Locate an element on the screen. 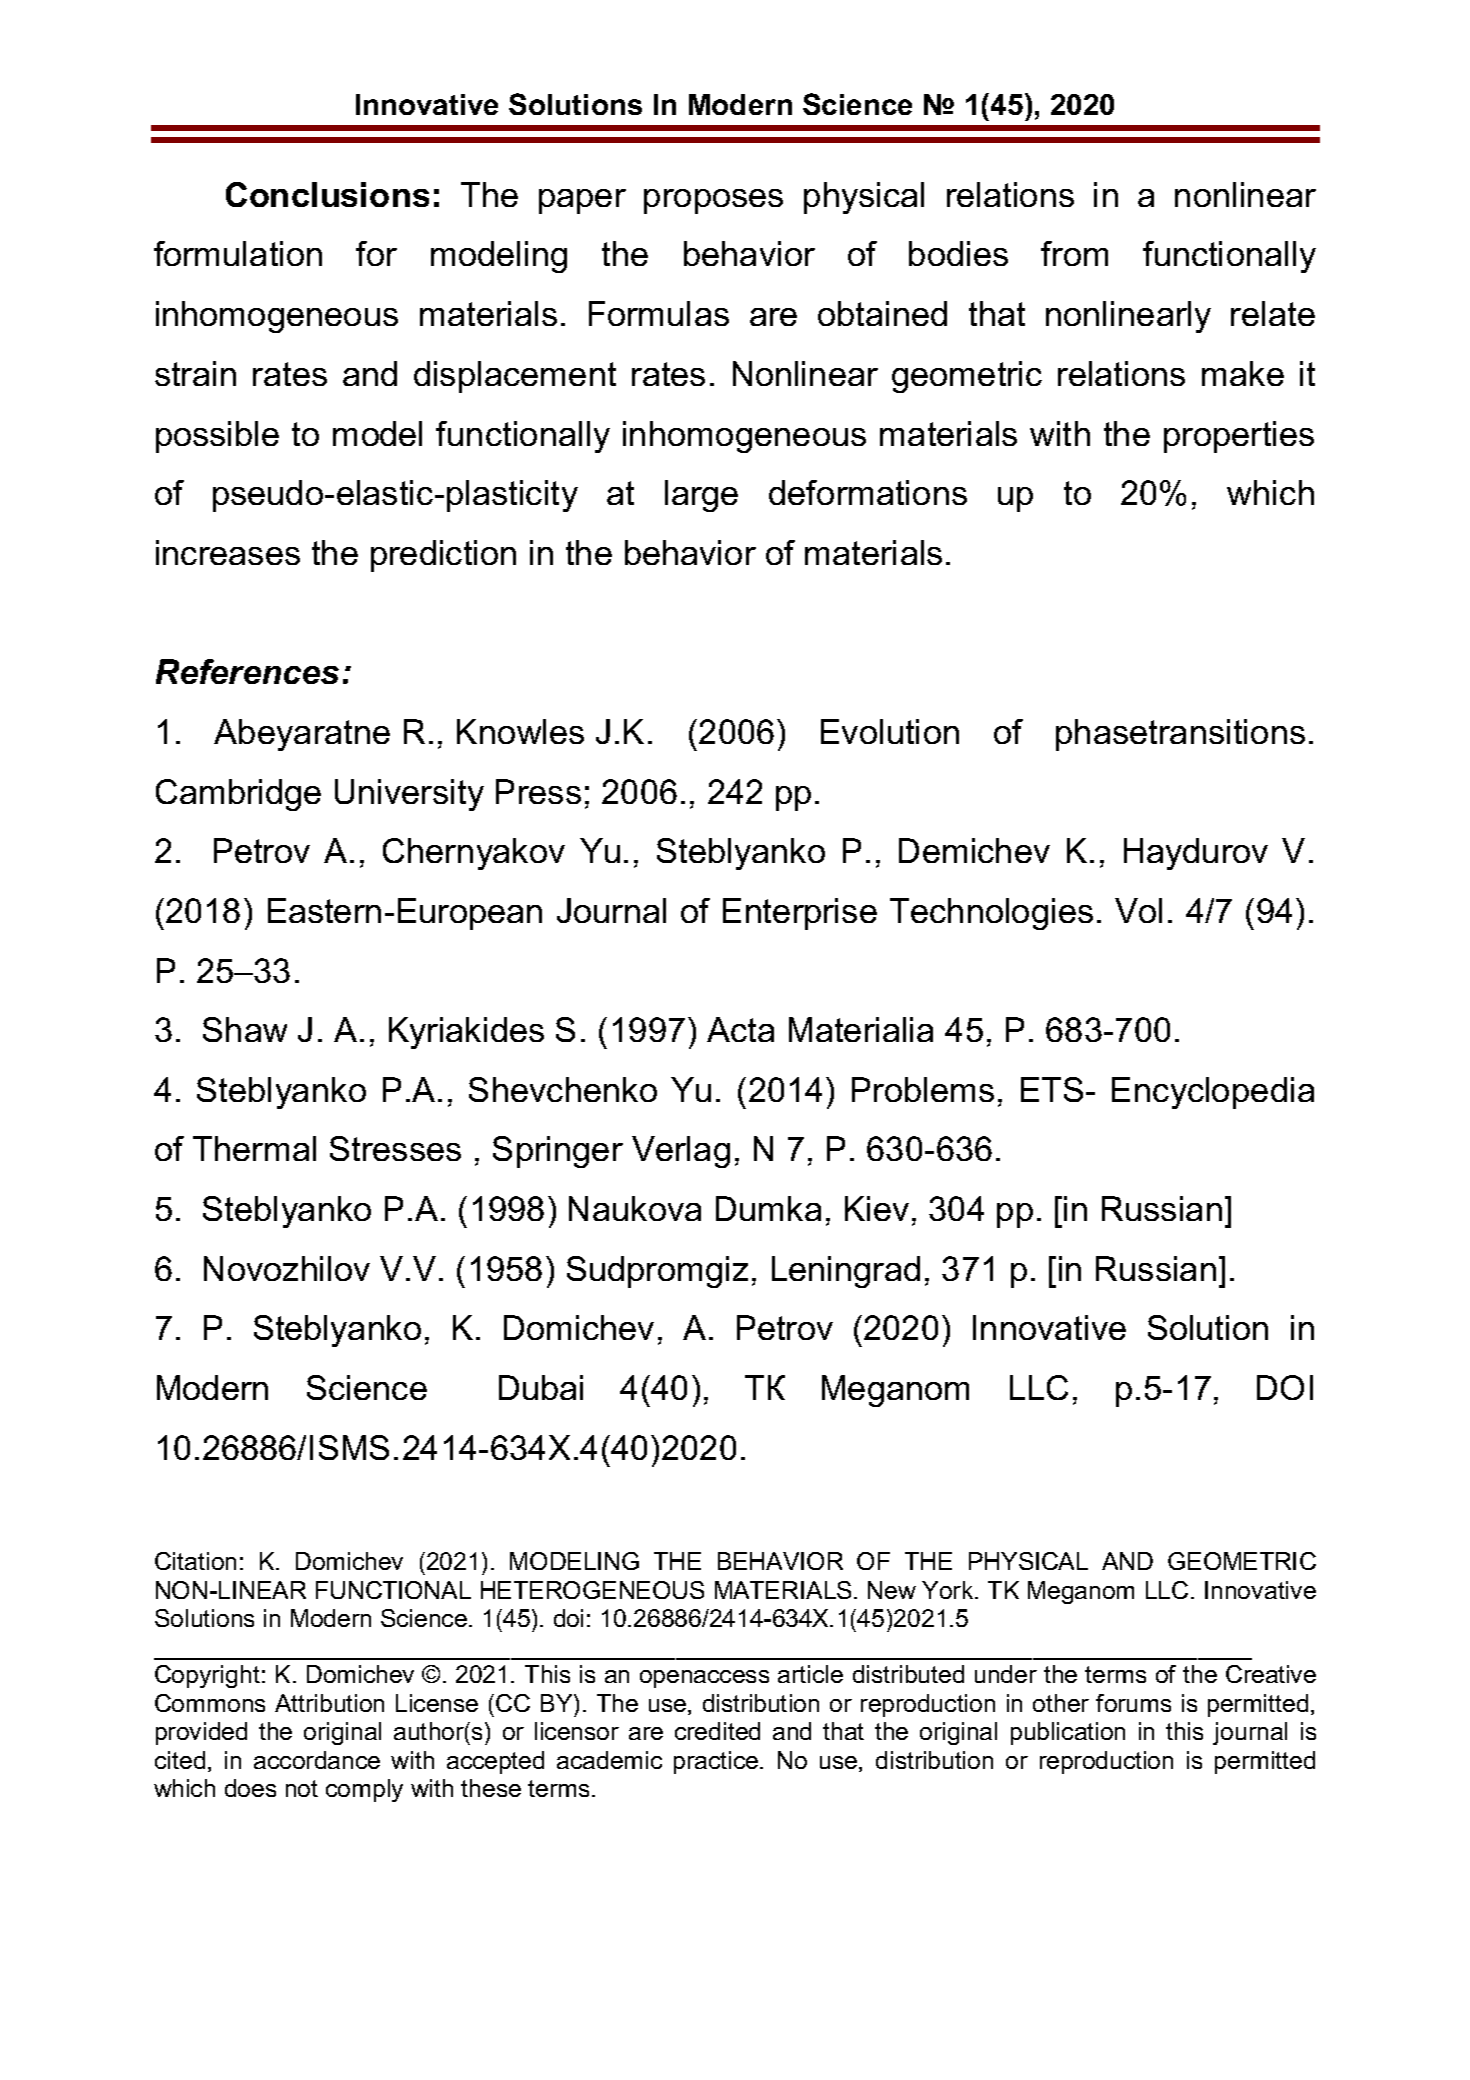  accordance is located at coordinates (317, 1760).
